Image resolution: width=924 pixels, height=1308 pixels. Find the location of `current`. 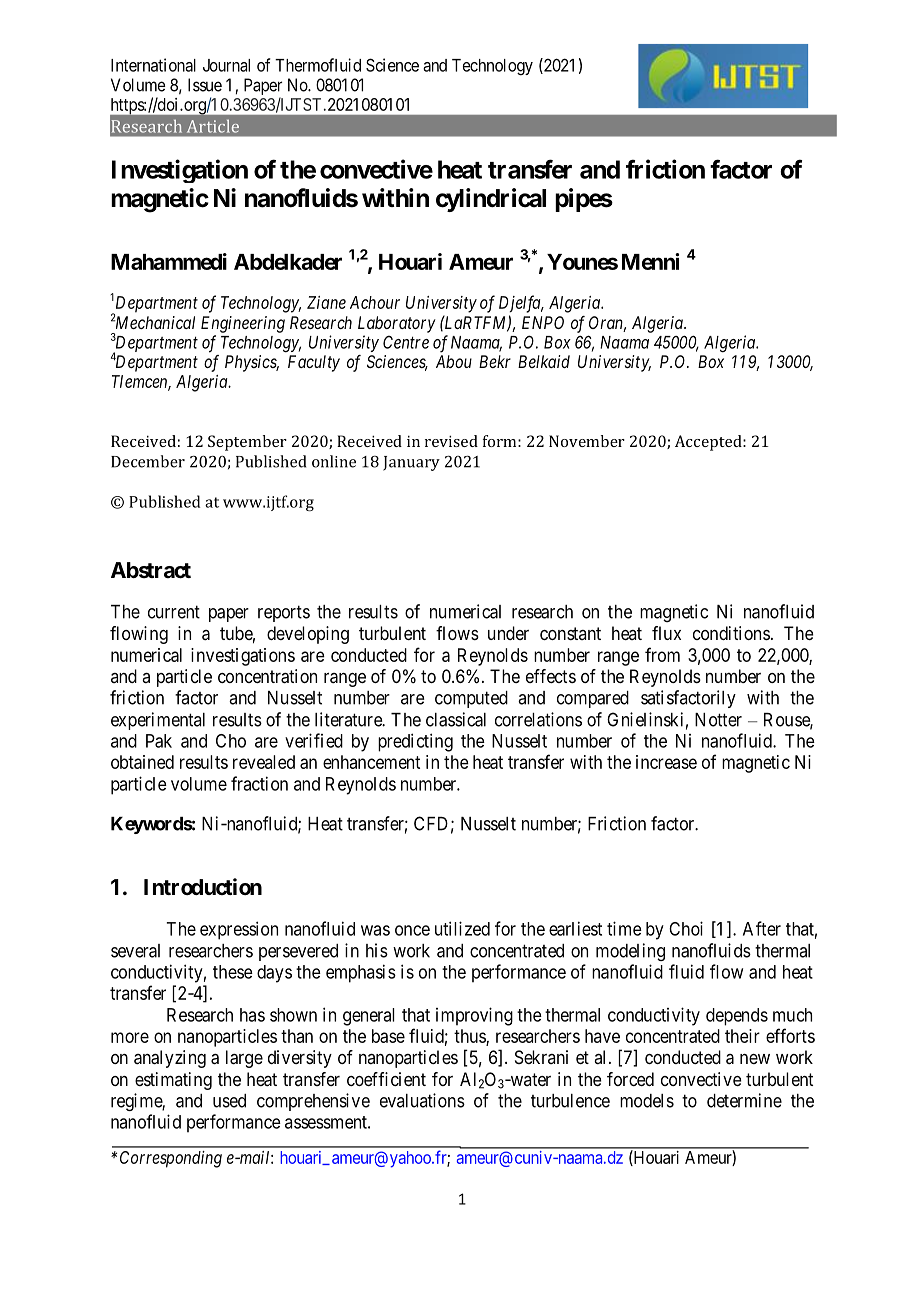

current is located at coordinates (174, 612).
